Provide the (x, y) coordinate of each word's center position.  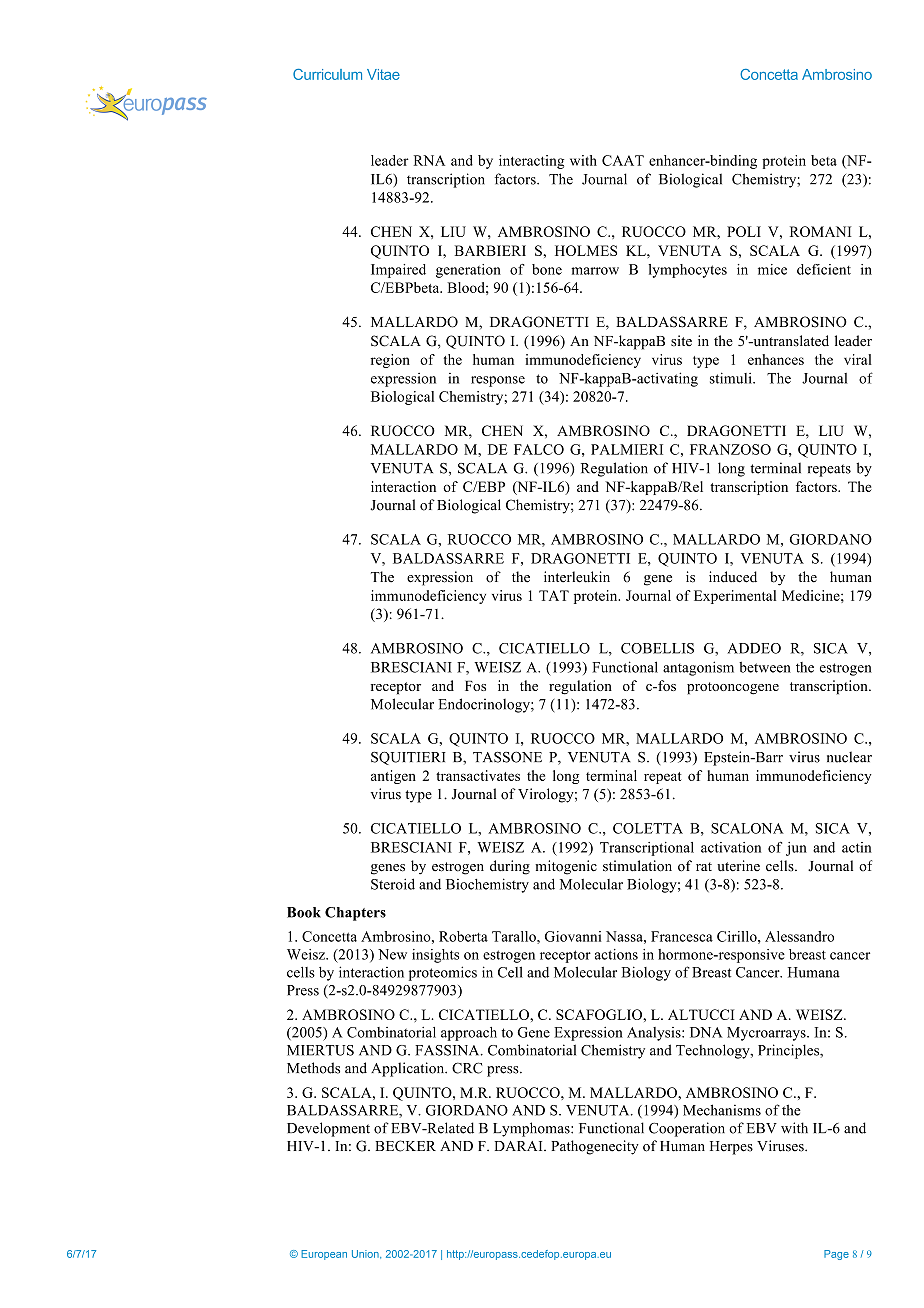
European (324, 1255)
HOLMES (586, 250)
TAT (554, 595)
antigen (393, 777)
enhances (776, 359)
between (765, 667)
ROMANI (820, 231)
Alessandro (799, 936)
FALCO (539, 449)
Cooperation (687, 1129)
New (392, 954)
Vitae (383, 74)
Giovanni (573, 936)
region (390, 361)
